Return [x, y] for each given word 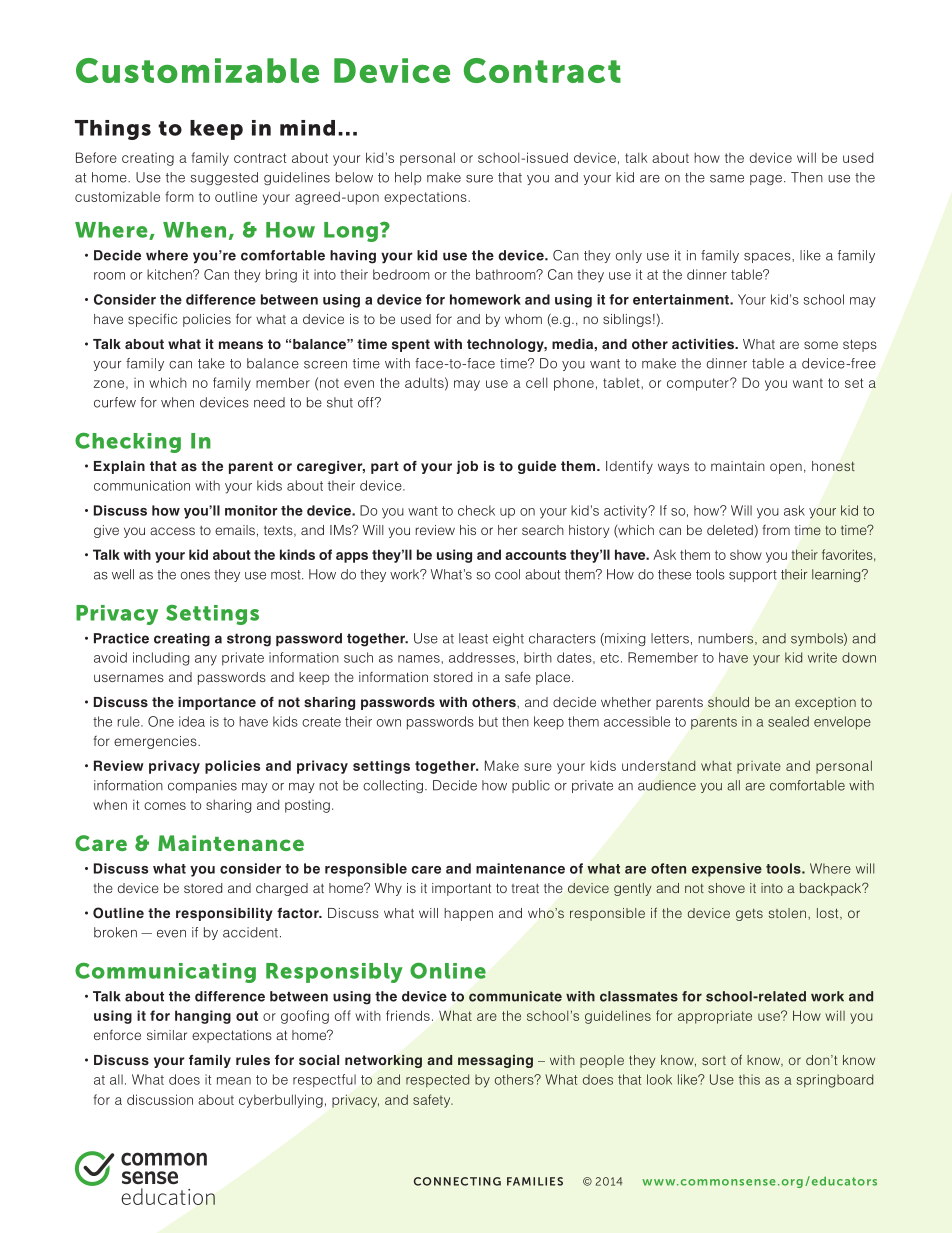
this [749, 1079]
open [786, 468]
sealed [788, 721]
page [766, 180]
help [408, 178]
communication [142, 485]
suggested [224, 178]
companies [202, 786]
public [531, 786]
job [467, 467]
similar [167, 1035]
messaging [495, 1061]
